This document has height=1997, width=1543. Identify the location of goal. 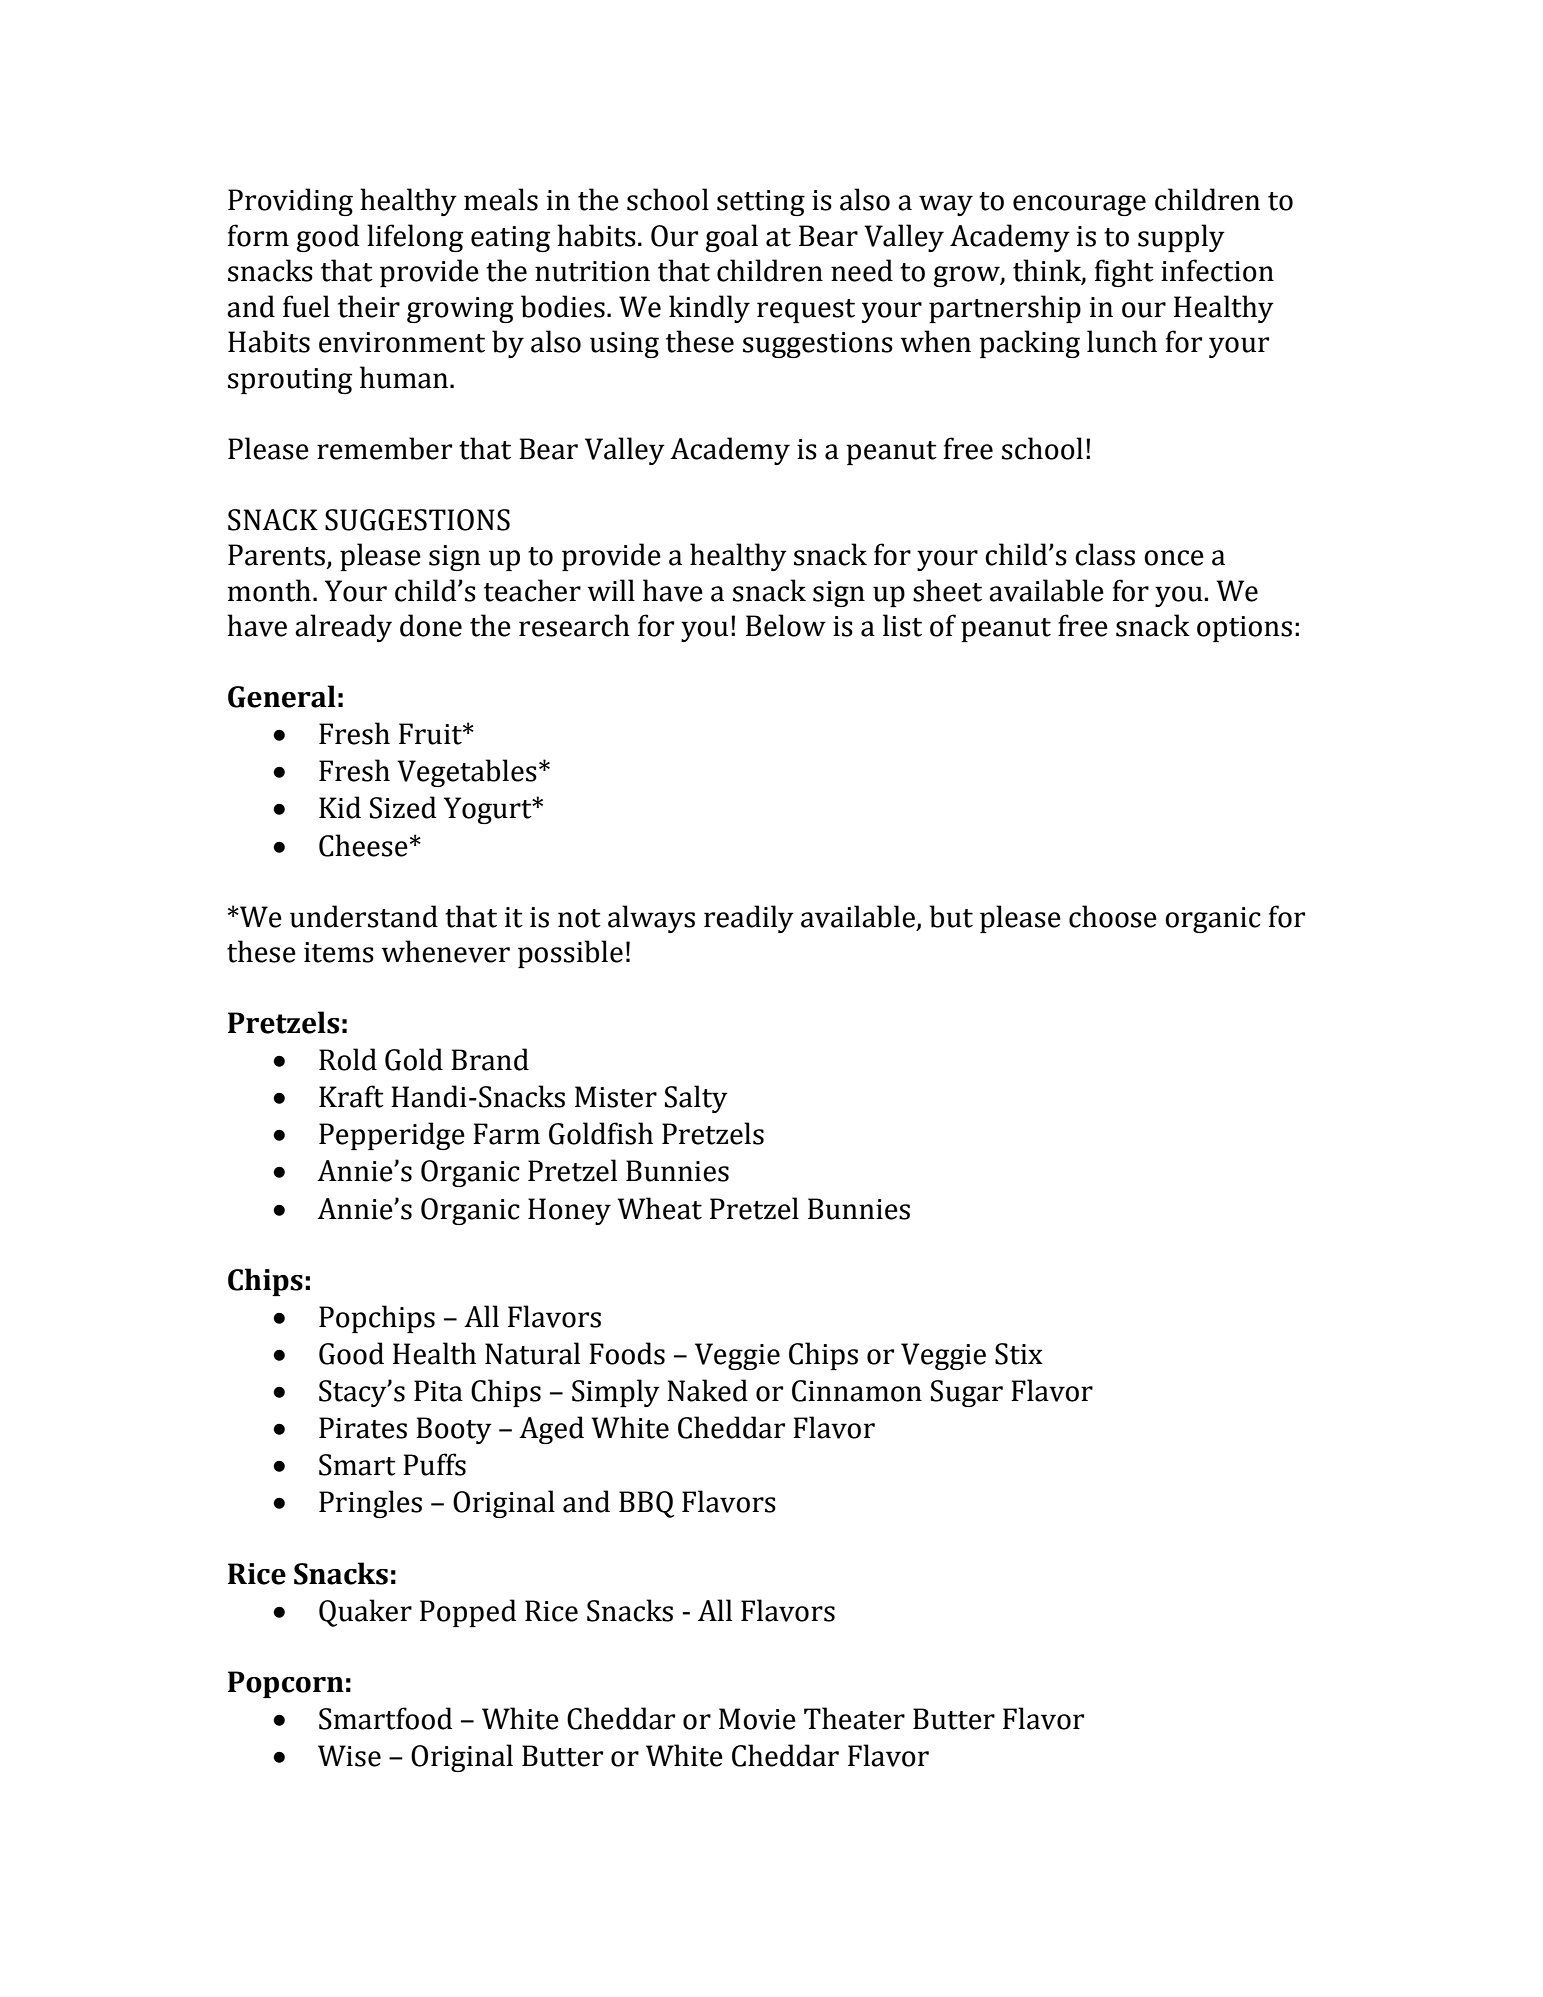
(732, 238).
